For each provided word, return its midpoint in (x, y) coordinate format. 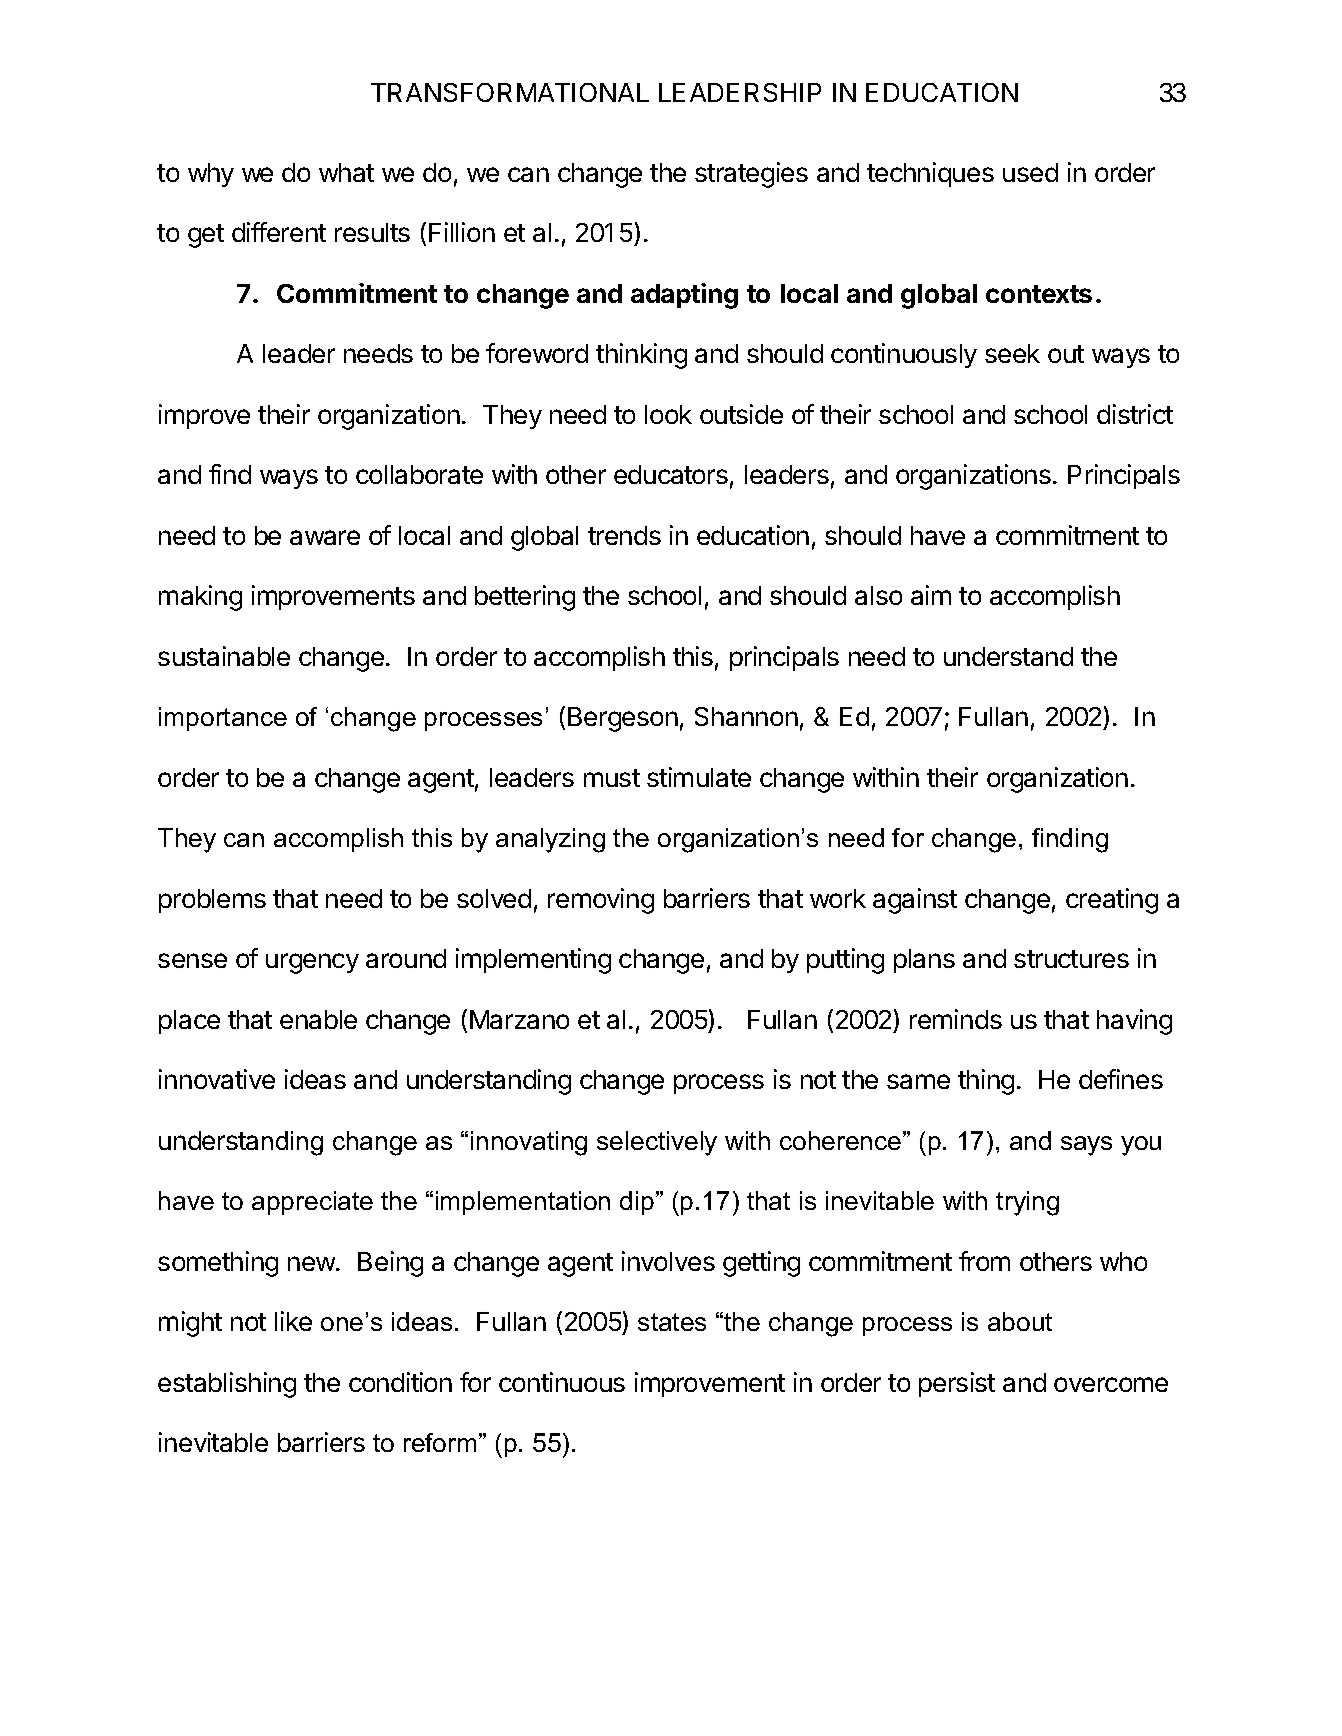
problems (212, 901)
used (1030, 172)
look (668, 414)
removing (601, 901)
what (346, 172)
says (1086, 1146)
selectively (657, 1143)
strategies (751, 175)
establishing (227, 1385)
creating (1112, 901)
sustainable (224, 656)
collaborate (419, 474)
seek (1012, 353)
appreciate (312, 1203)
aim (931, 595)
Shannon (746, 716)
